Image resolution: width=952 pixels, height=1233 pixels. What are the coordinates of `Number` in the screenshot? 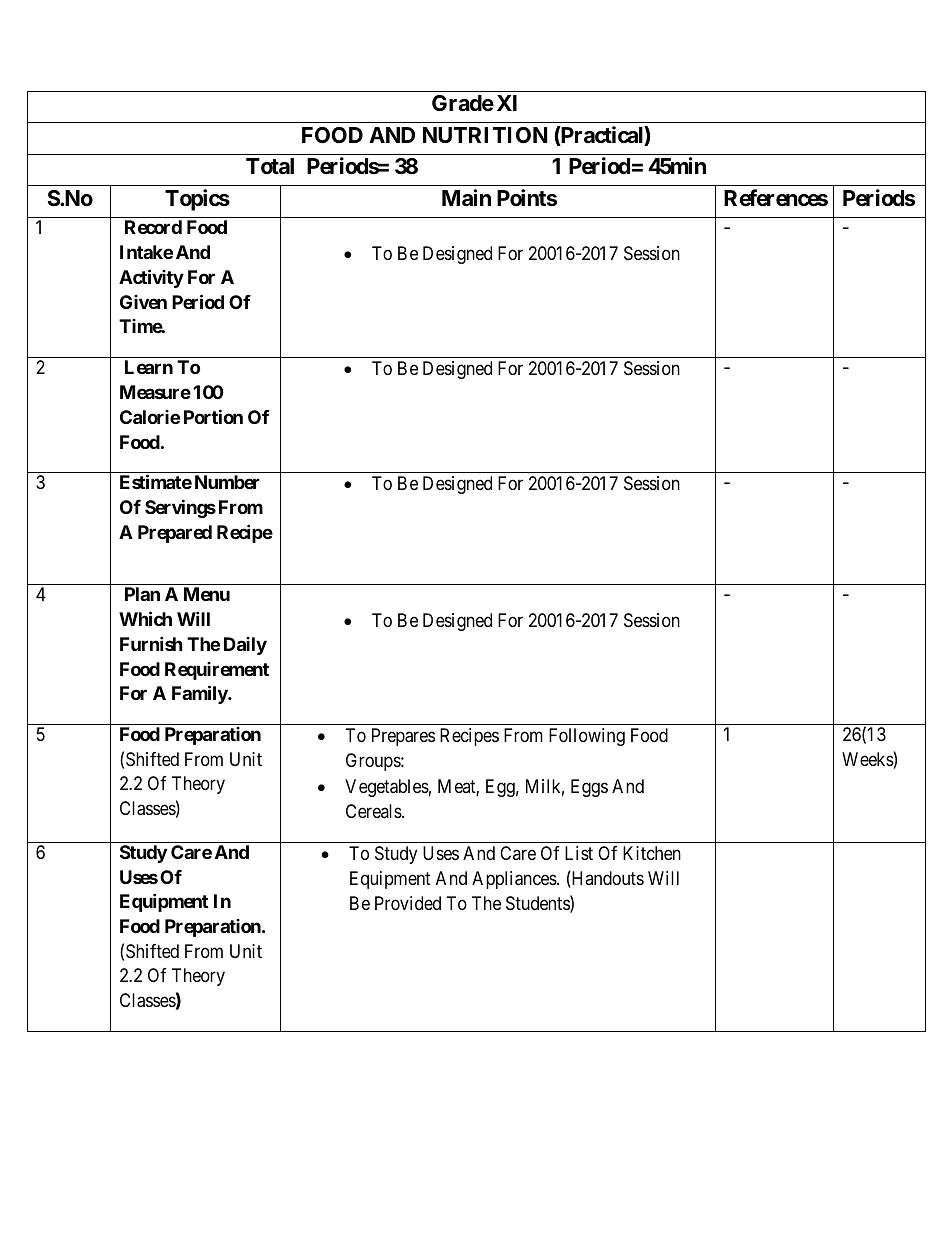 It's located at (227, 482).
